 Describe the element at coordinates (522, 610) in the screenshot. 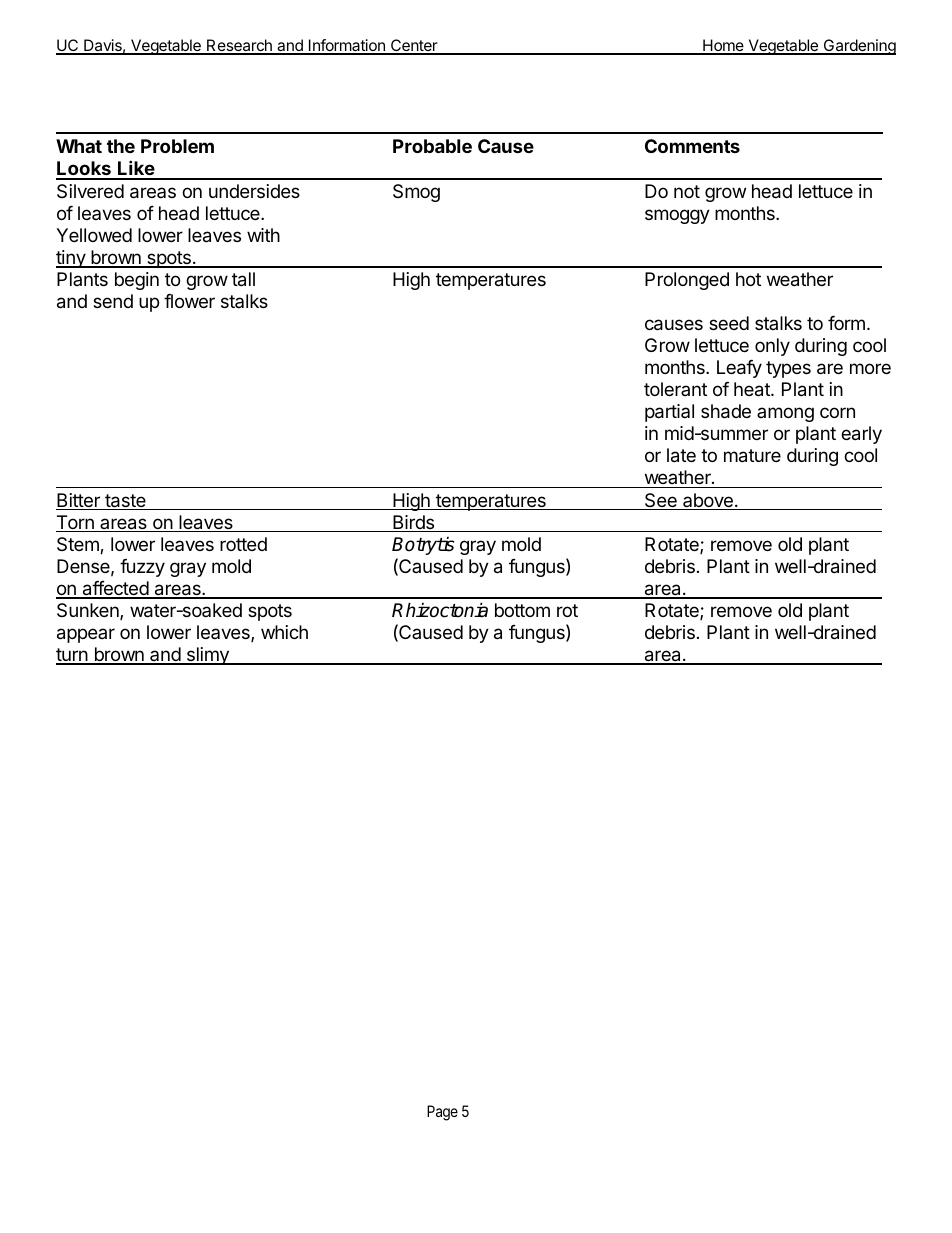

I see `bottom` at that location.
